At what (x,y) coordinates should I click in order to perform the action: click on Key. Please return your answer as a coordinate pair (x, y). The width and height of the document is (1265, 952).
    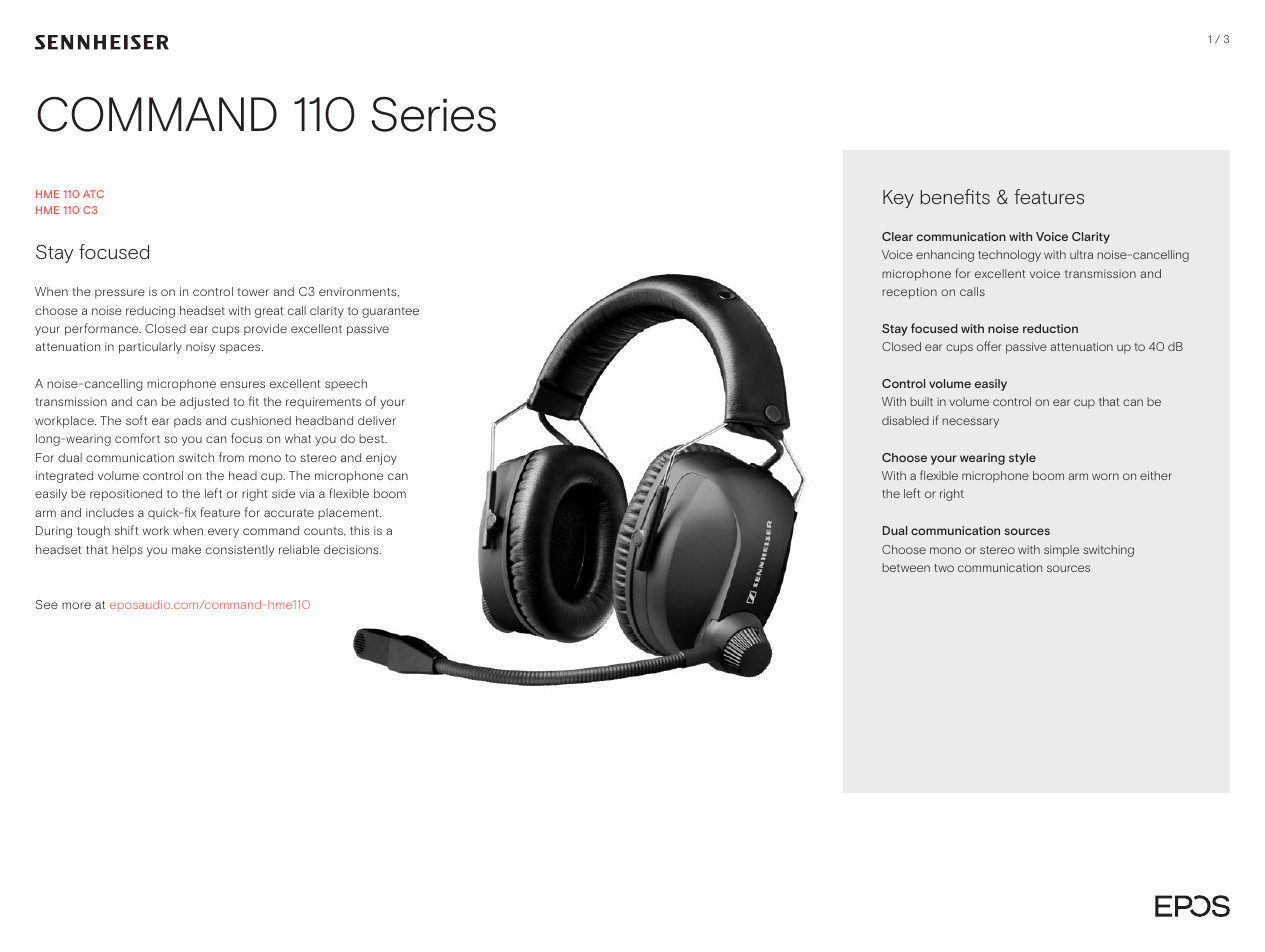
    Looking at the image, I should click on (898, 199).
